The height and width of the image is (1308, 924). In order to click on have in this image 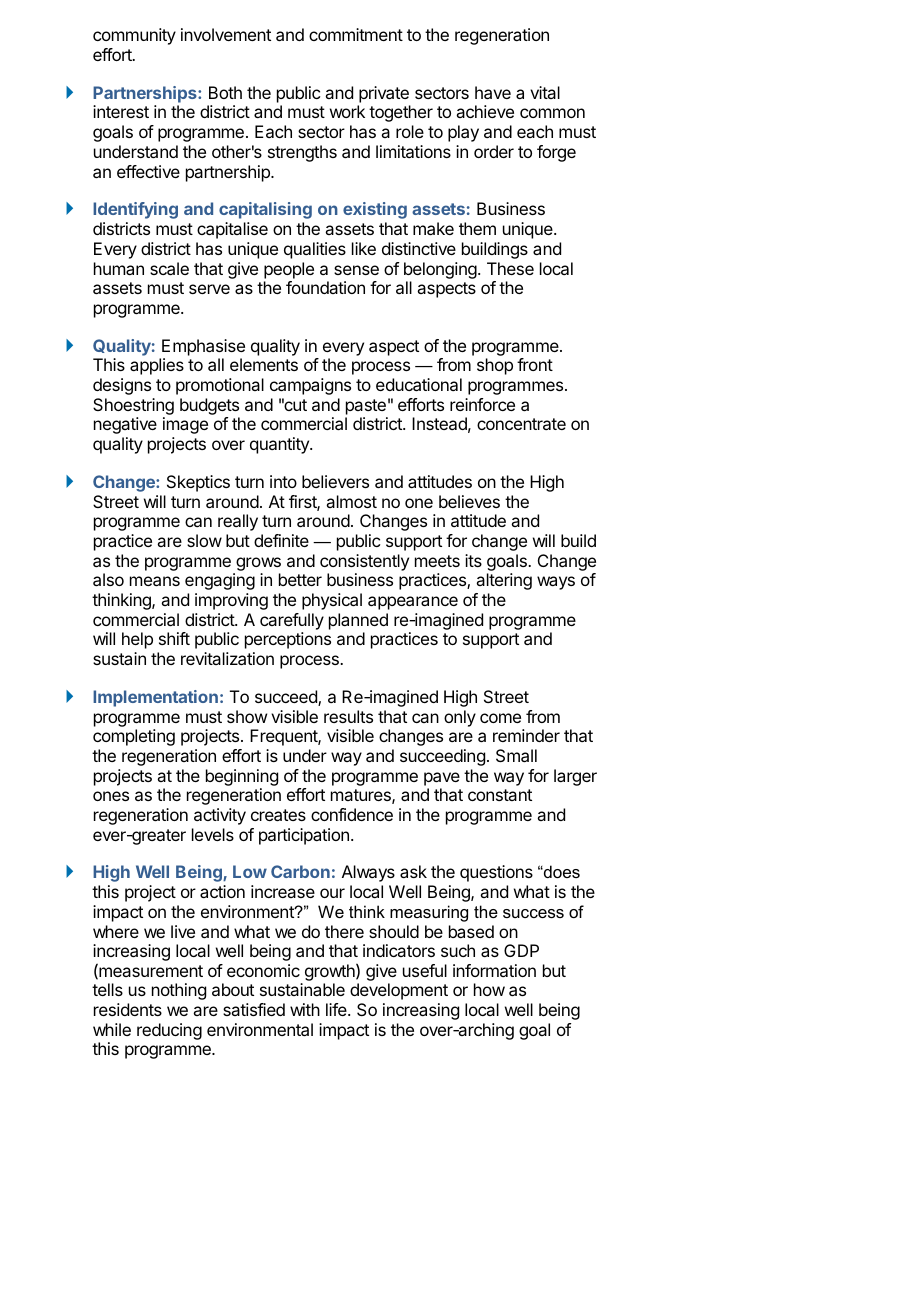, I will do `click(493, 92)`.
